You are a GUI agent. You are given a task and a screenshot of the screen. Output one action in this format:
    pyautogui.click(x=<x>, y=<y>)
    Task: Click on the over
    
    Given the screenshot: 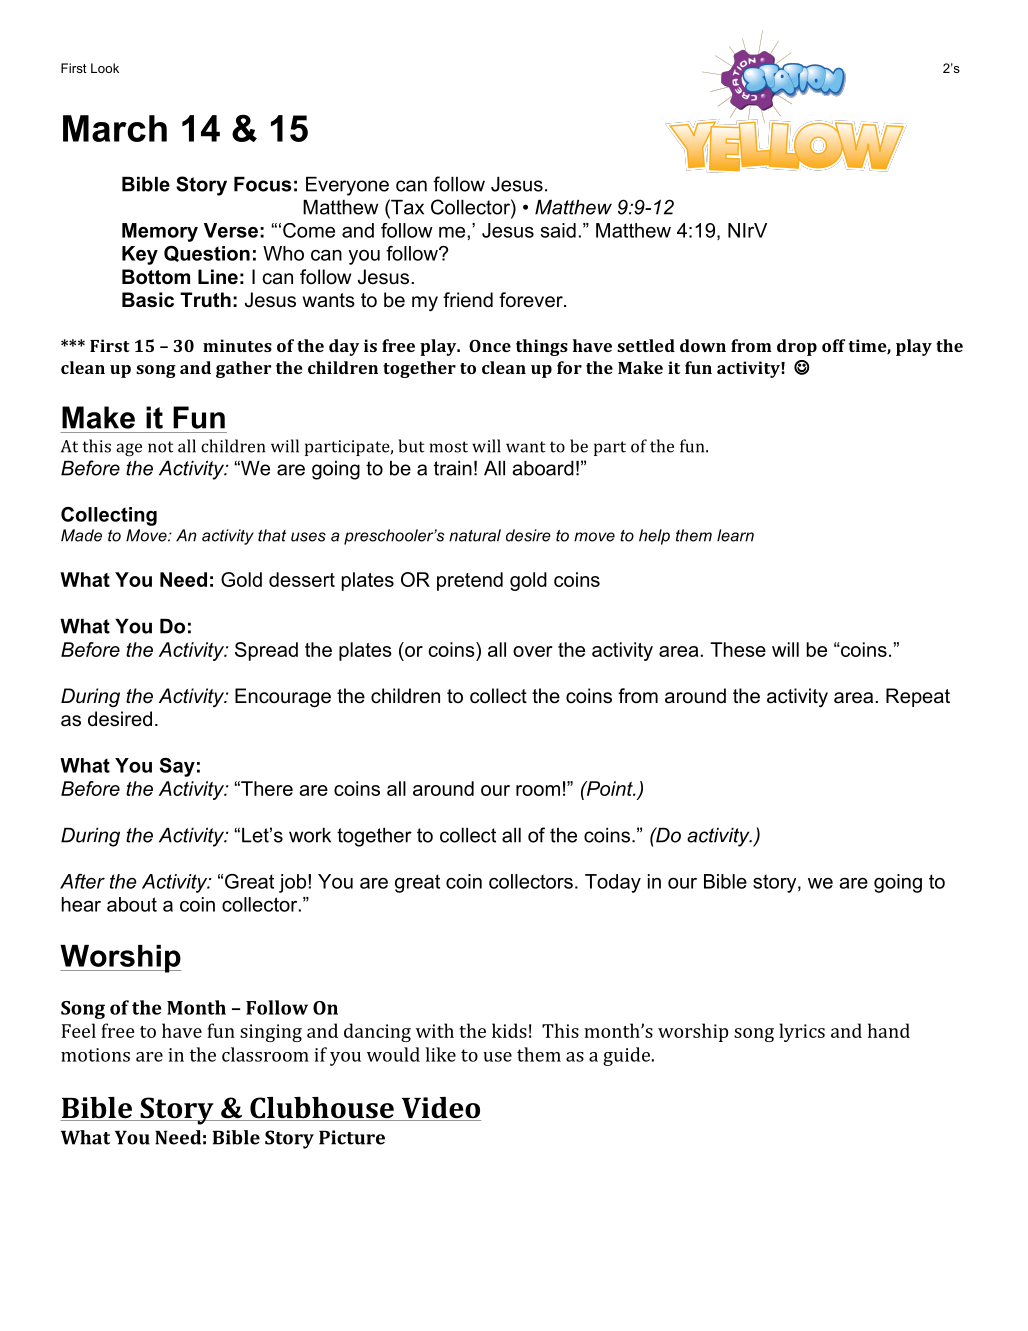 What is the action you would take?
    pyautogui.click(x=533, y=651)
